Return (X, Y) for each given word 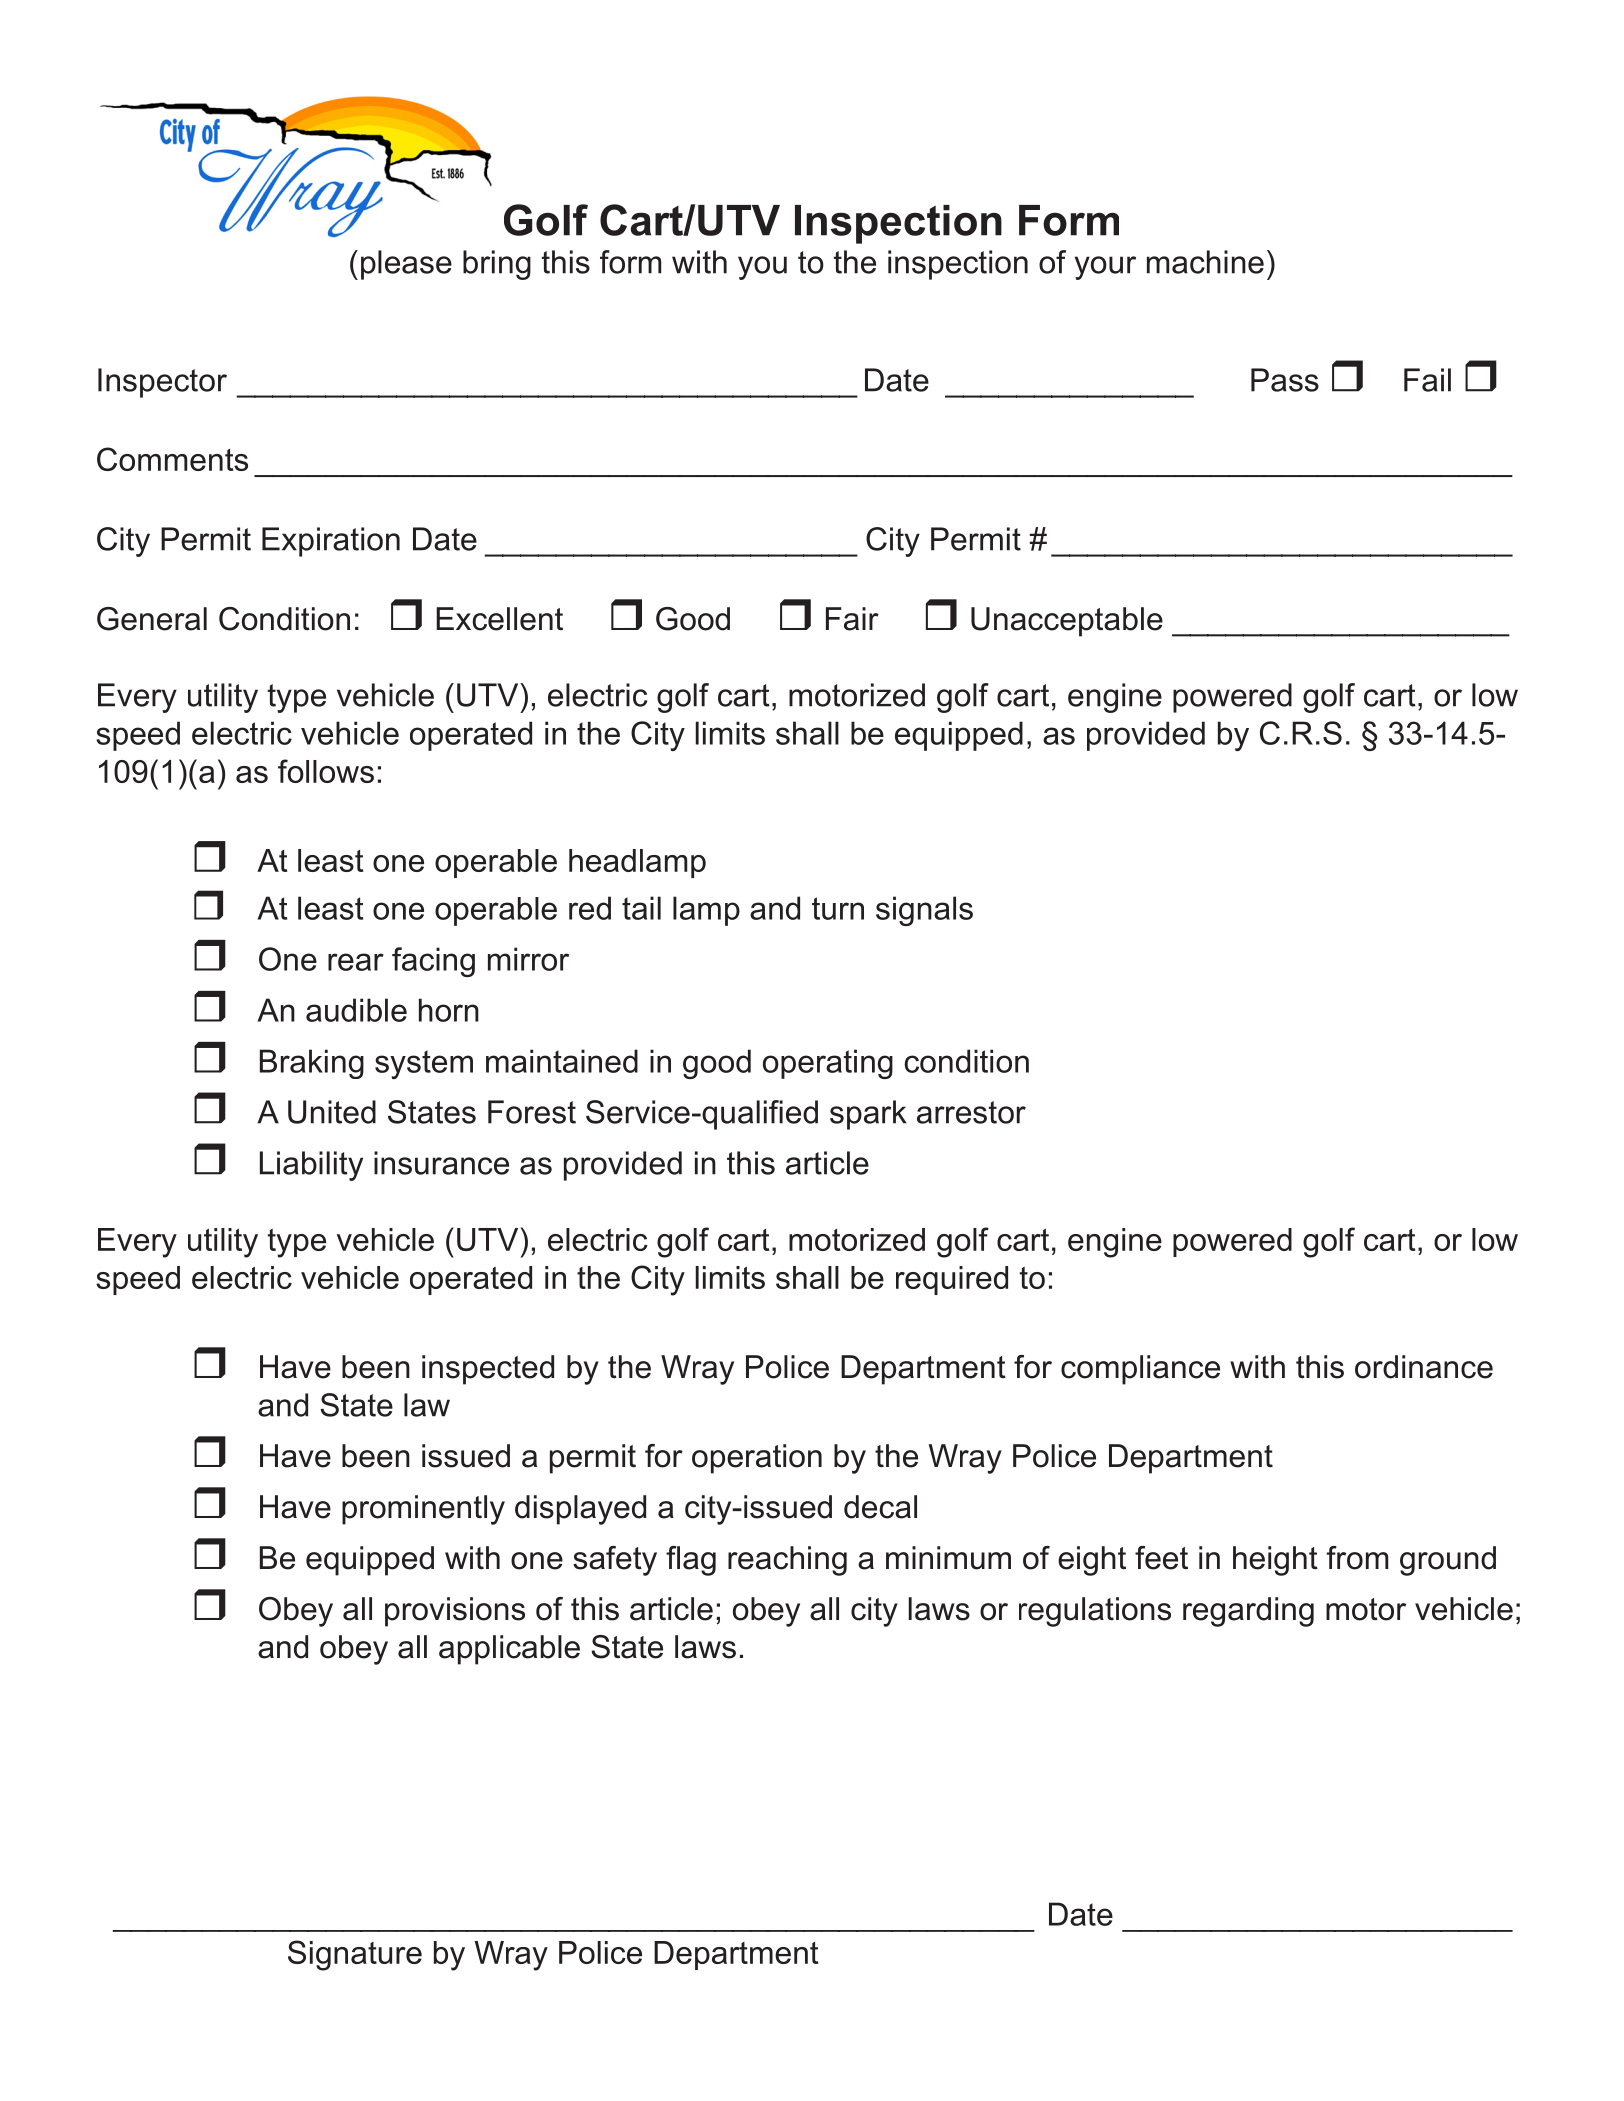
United (332, 1112)
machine (1205, 262)
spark (868, 1115)
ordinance (1424, 1367)
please (406, 265)
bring (497, 265)
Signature (355, 1955)
